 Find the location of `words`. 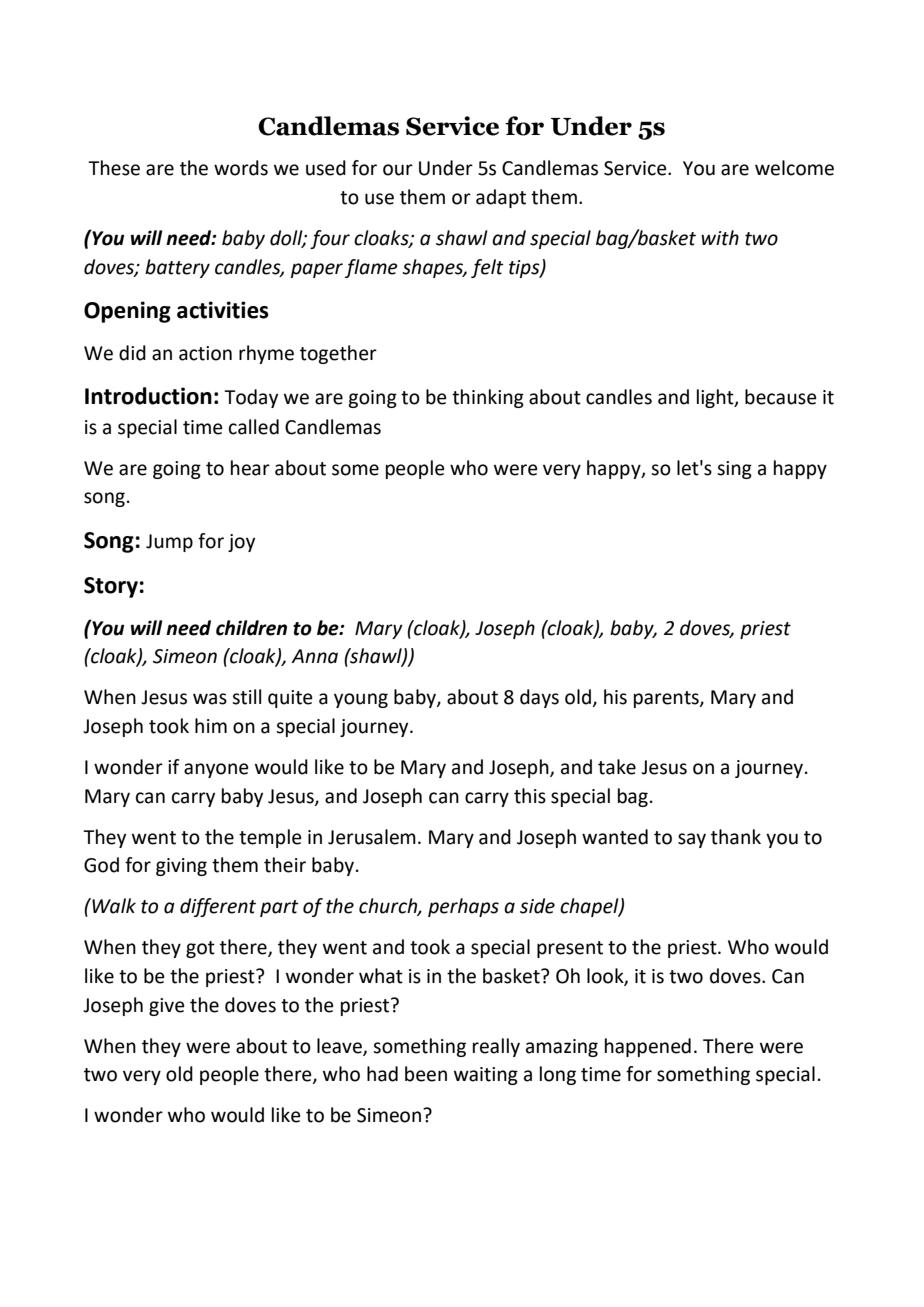

words is located at coordinates (241, 168).
